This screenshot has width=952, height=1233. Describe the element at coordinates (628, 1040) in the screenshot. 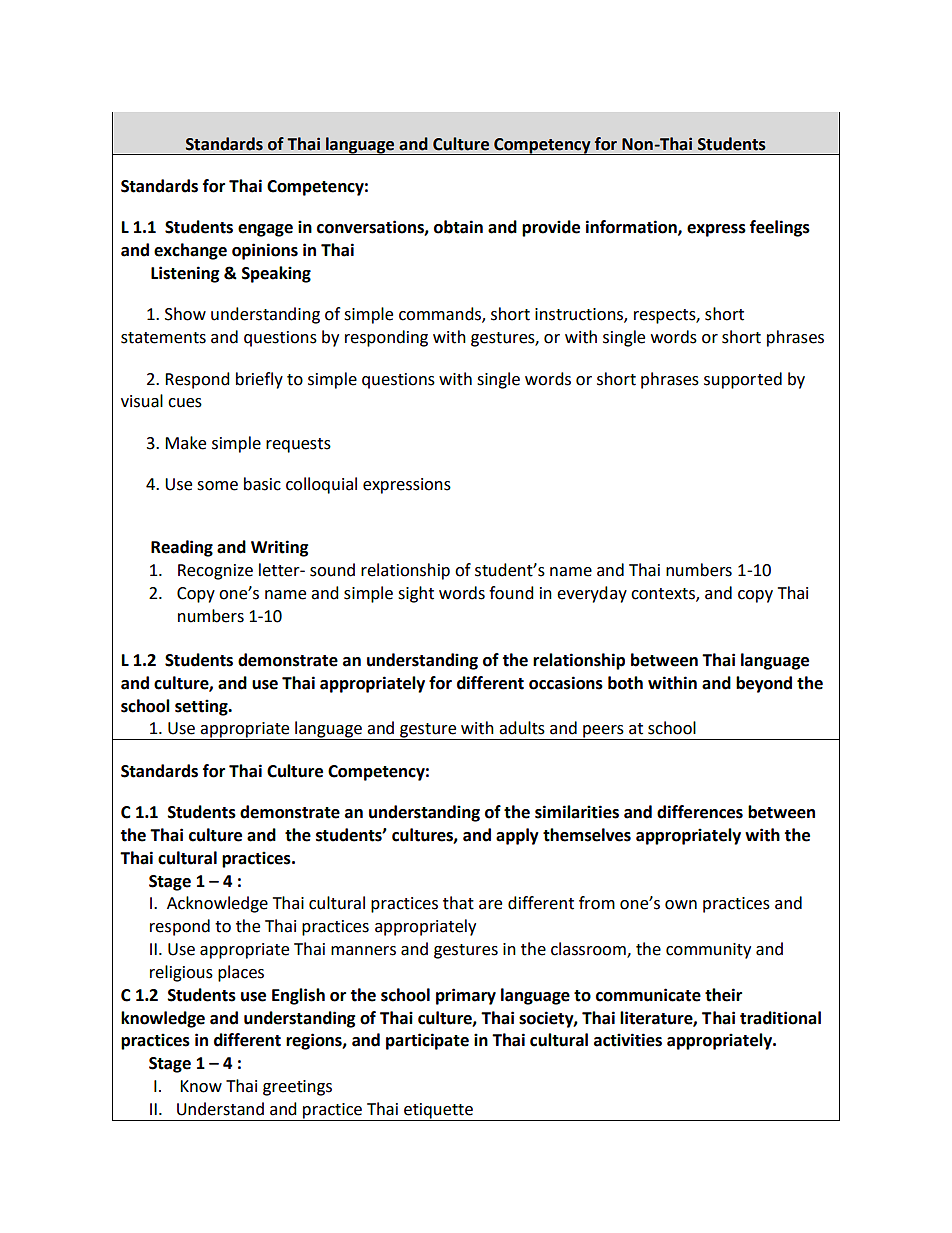

I see `activities` at that location.
